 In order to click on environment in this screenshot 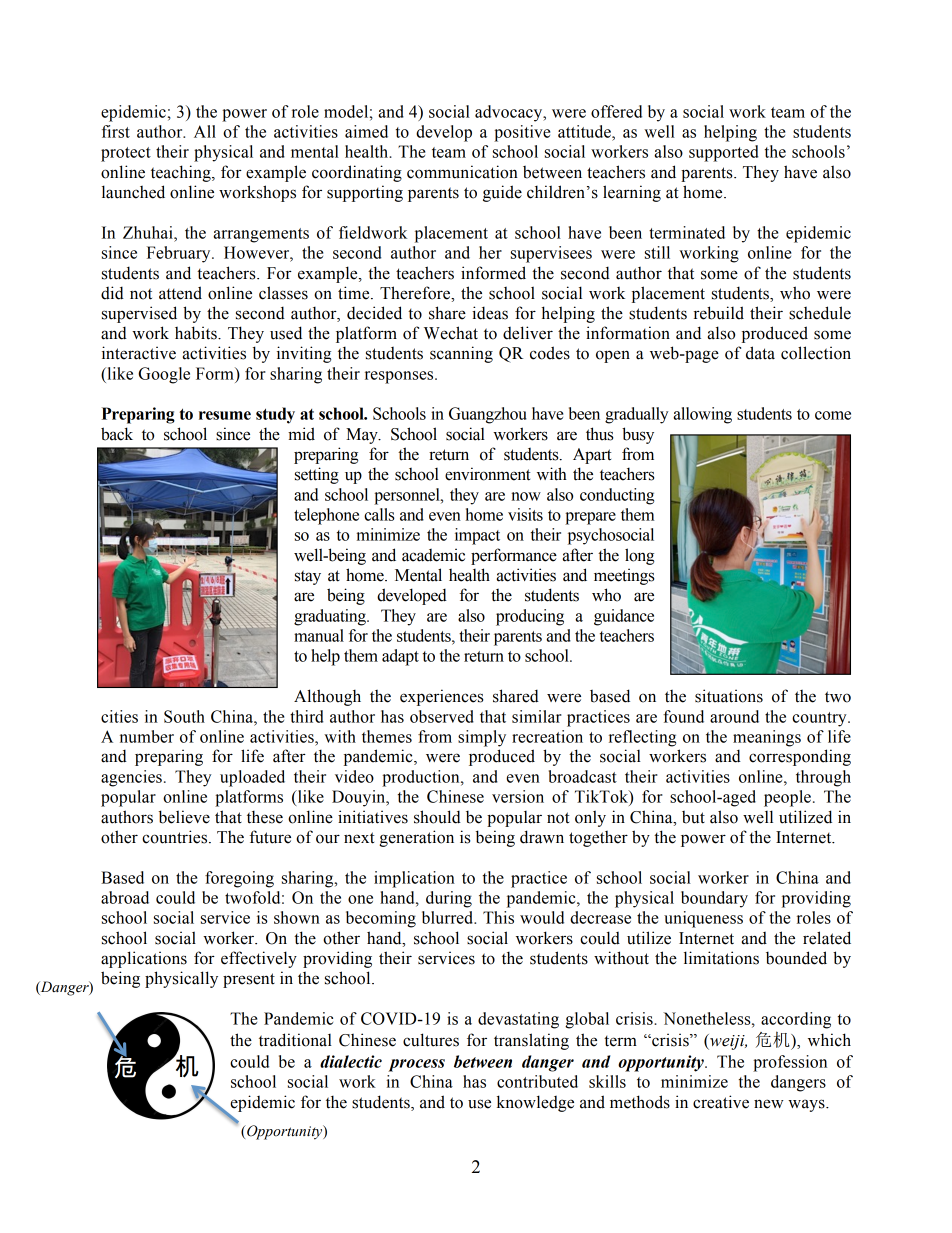, I will do `click(488, 474)`.
